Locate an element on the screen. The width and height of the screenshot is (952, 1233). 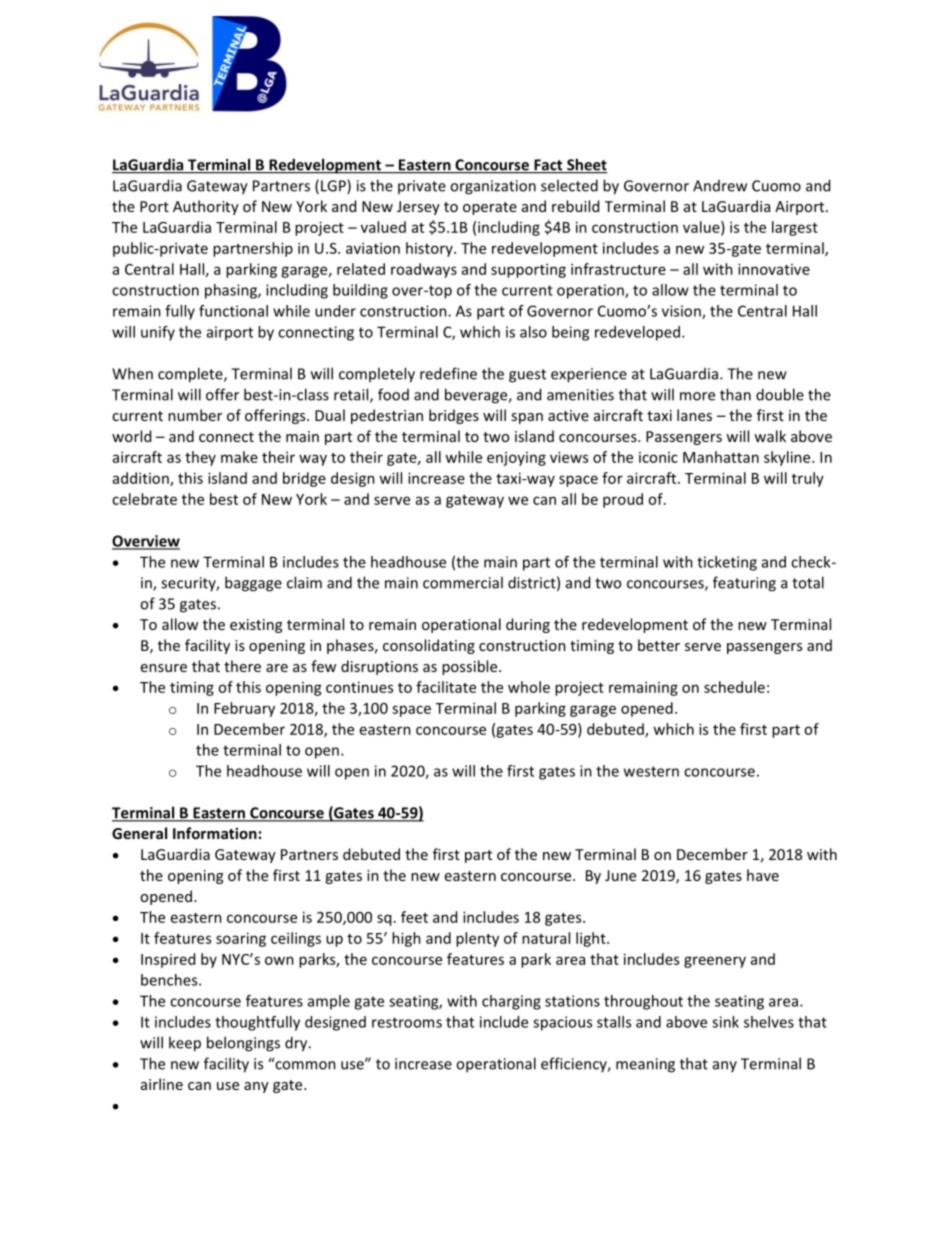
existing is located at coordinates (256, 626).
